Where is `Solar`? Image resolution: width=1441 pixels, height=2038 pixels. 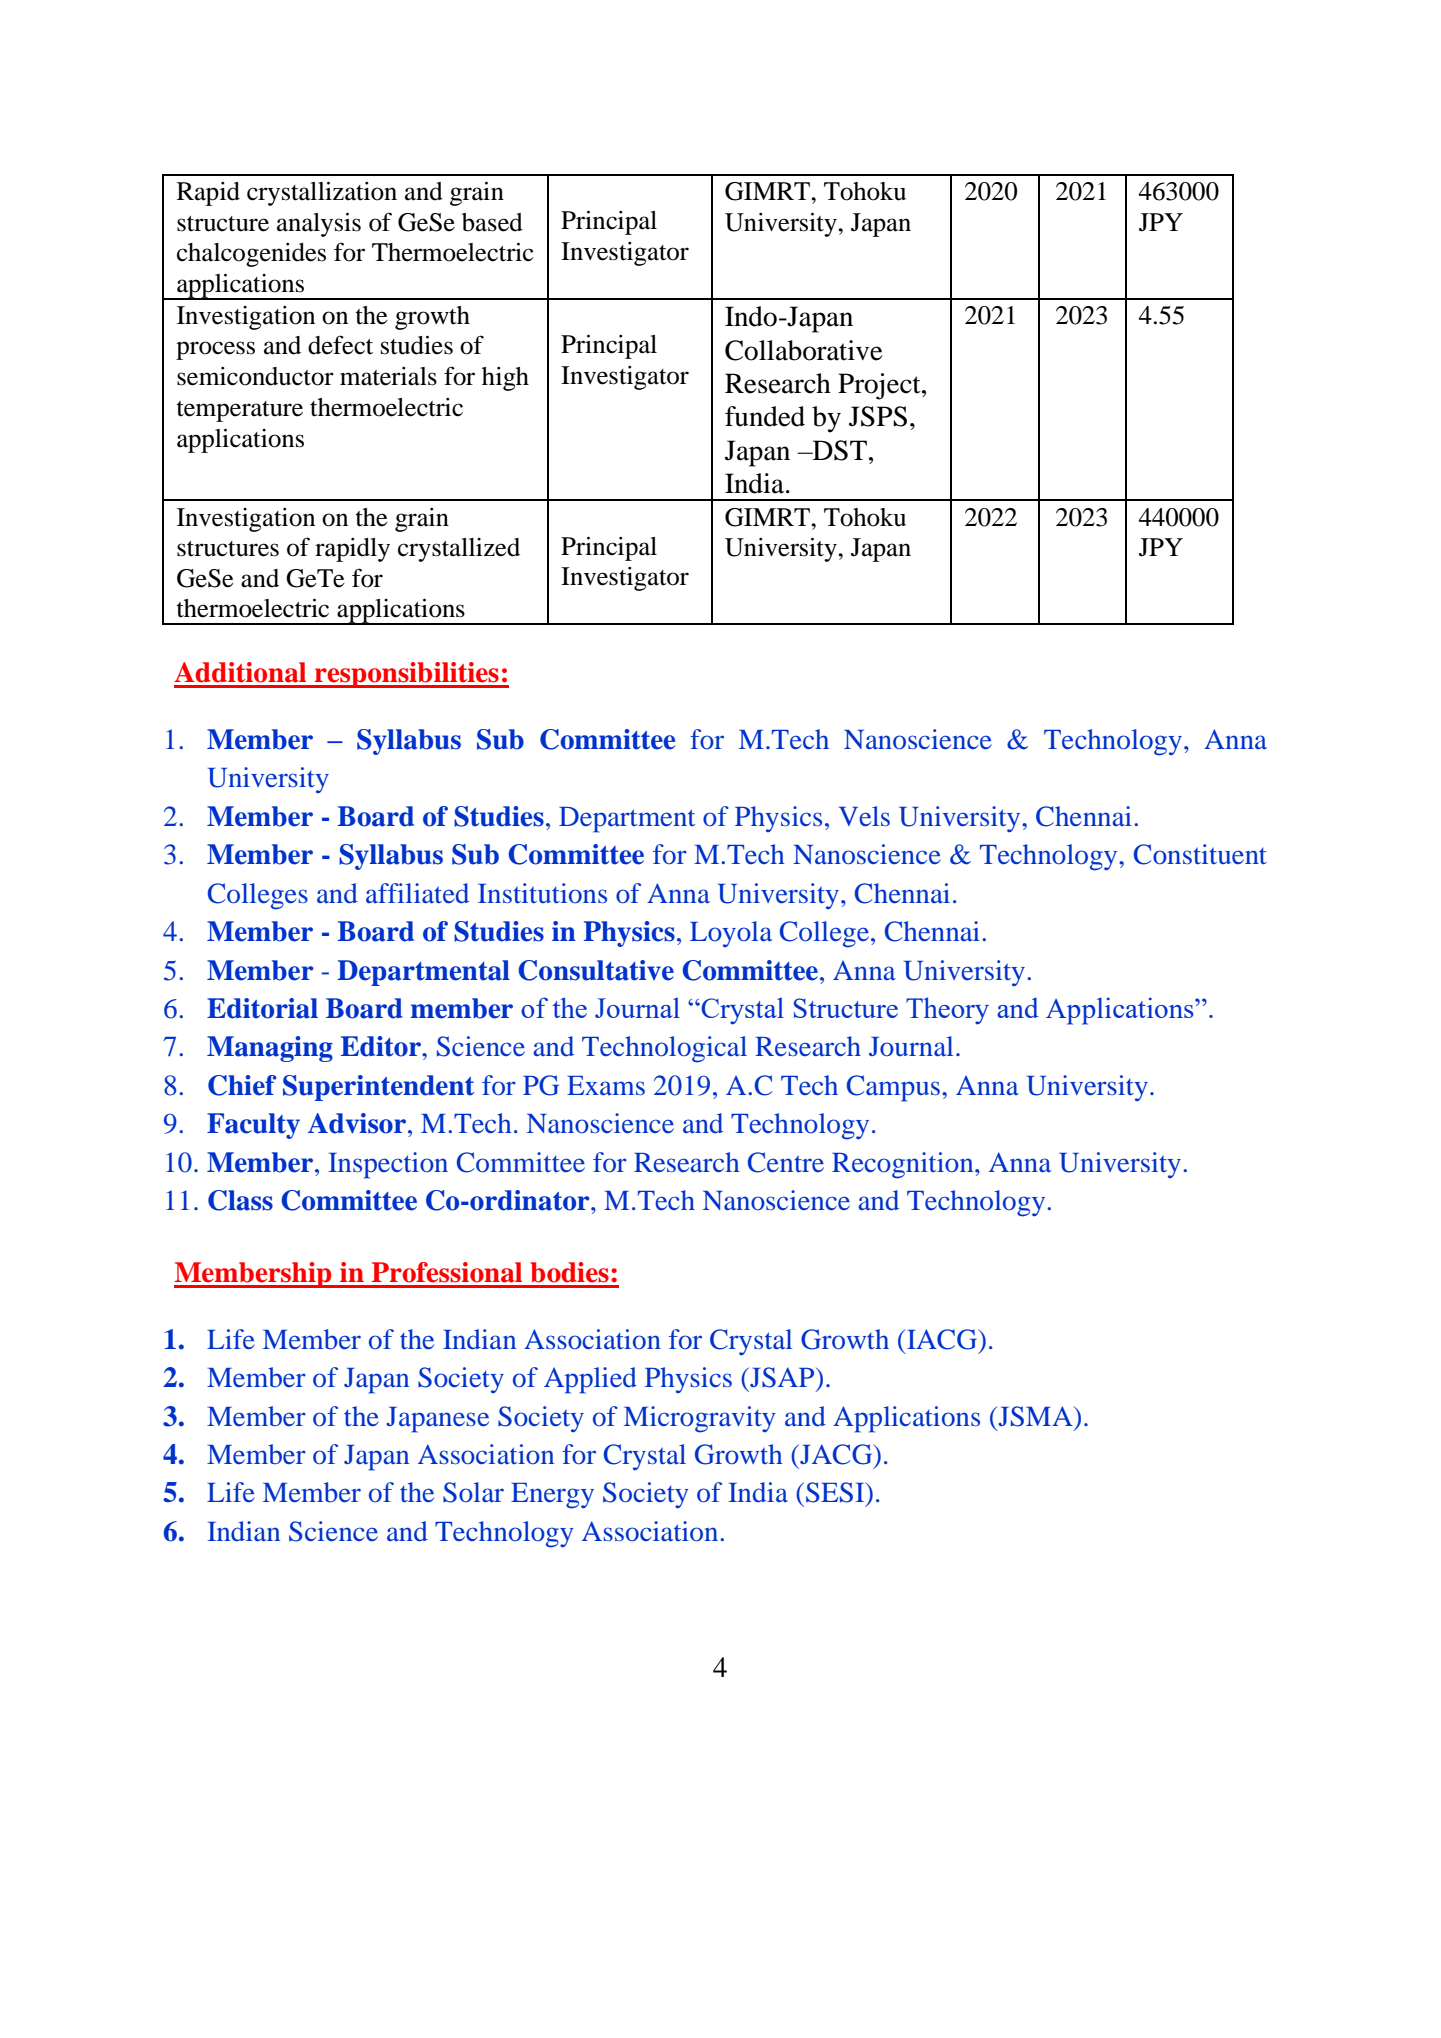 Solar is located at coordinates (473, 1492).
